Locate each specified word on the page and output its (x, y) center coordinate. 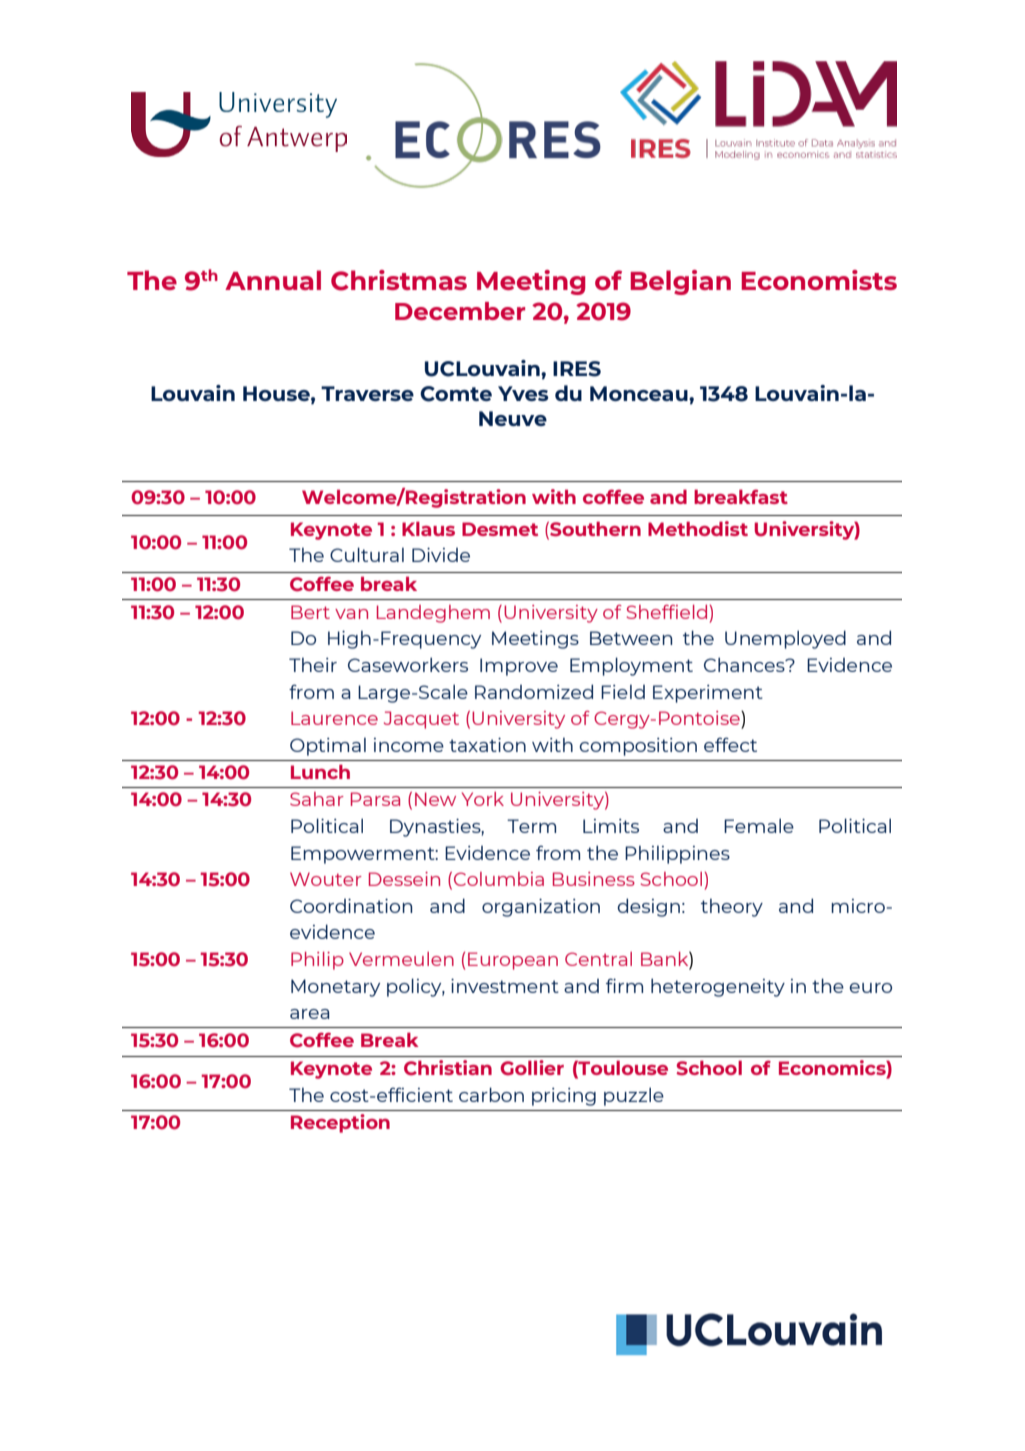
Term (531, 826)
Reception (340, 1123)
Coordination (351, 906)
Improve (519, 667)
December (460, 311)
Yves (523, 393)
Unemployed (785, 639)
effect (730, 744)
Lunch (320, 771)
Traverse (367, 393)
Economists (819, 280)
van (351, 614)
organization (541, 908)
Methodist (698, 528)
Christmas (399, 280)
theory (732, 908)
